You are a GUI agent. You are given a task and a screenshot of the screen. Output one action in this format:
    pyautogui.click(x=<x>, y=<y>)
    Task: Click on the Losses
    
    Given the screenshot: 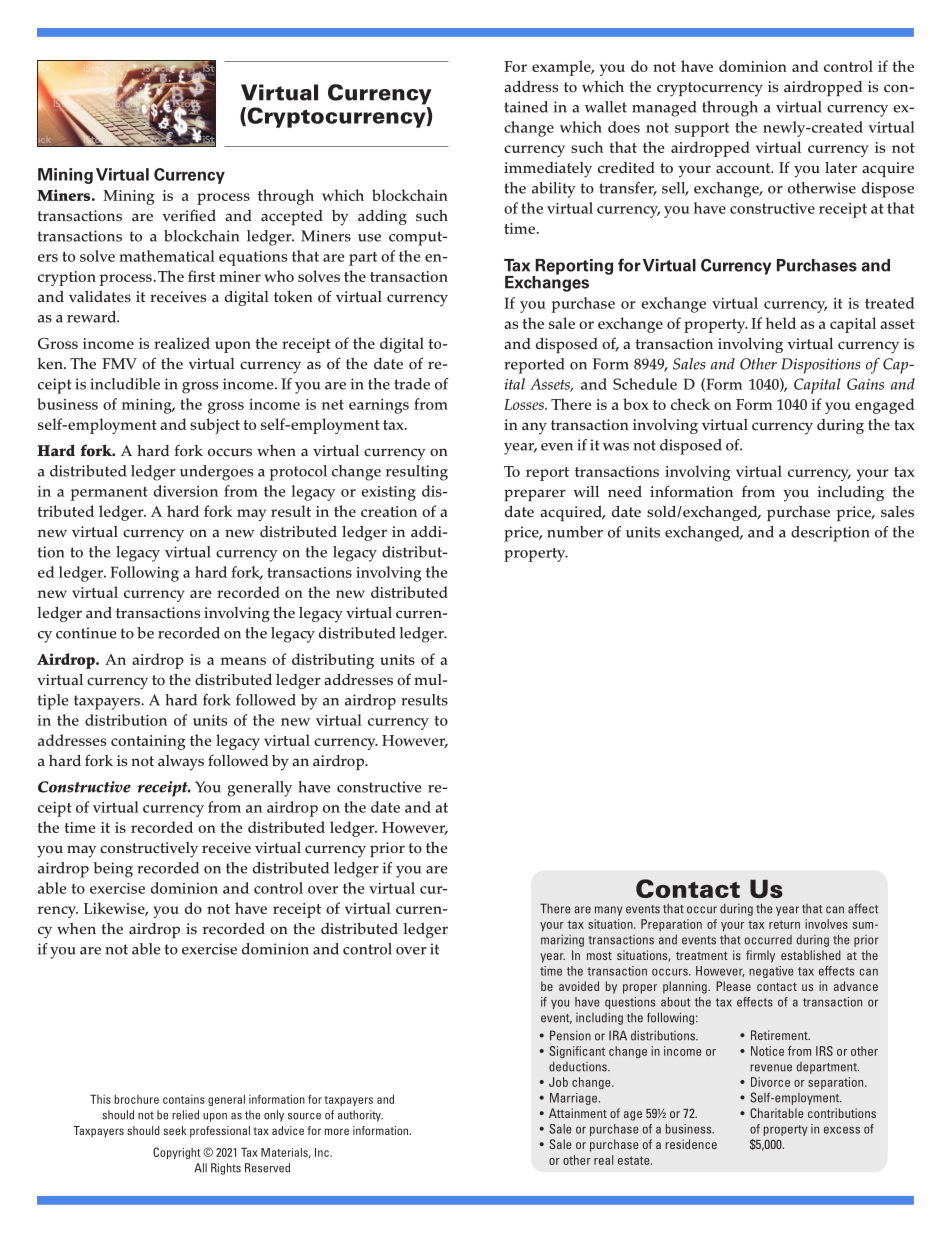 What is the action you would take?
    pyautogui.click(x=525, y=404)
